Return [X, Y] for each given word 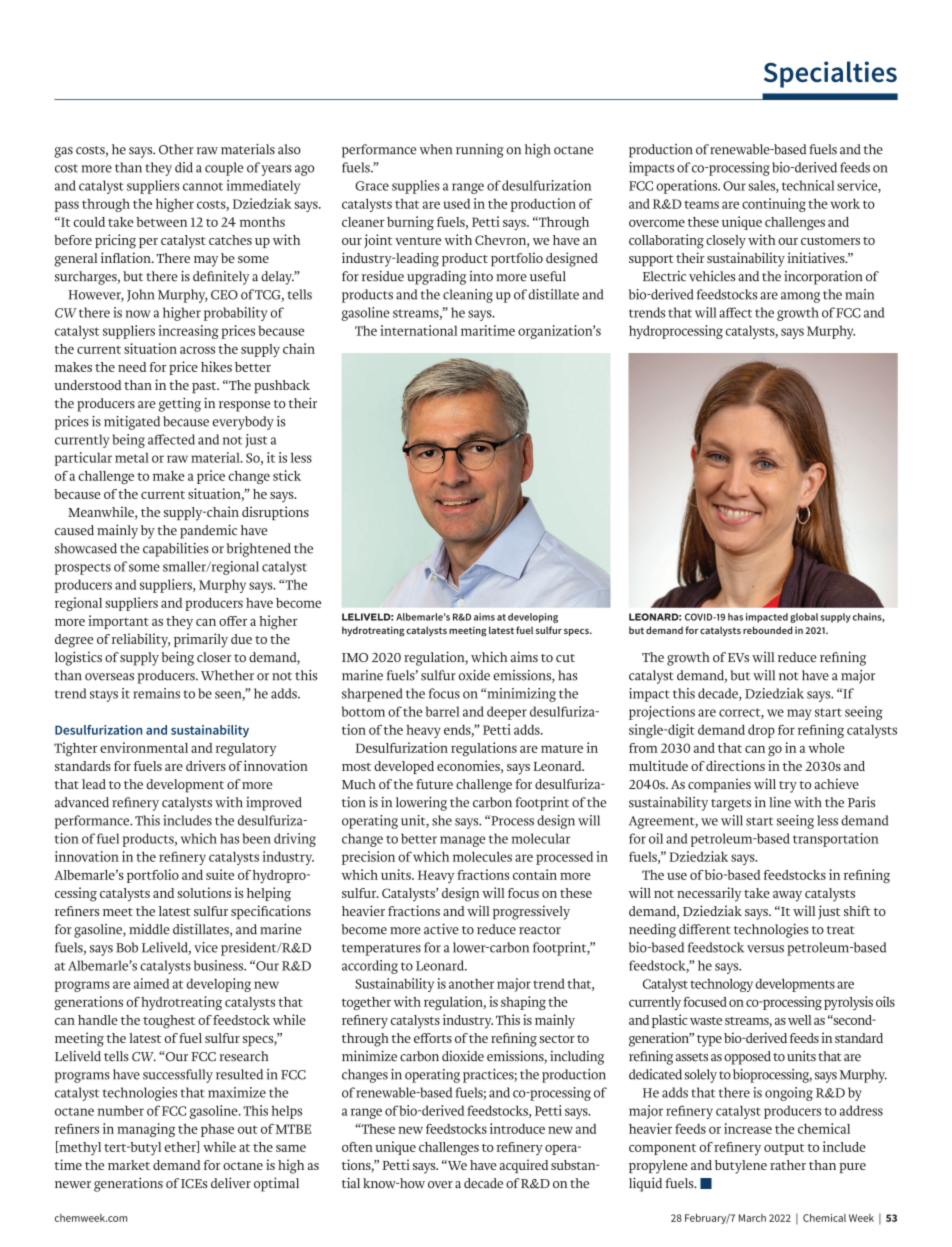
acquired [524, 1166]
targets [731, 805]
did [184, 167]
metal [132, 457]
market [129, 1165]
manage [462, 841]
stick [287, 475]
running [480, 151]
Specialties [830, 74]
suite [220, 874]
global [804, 618]
